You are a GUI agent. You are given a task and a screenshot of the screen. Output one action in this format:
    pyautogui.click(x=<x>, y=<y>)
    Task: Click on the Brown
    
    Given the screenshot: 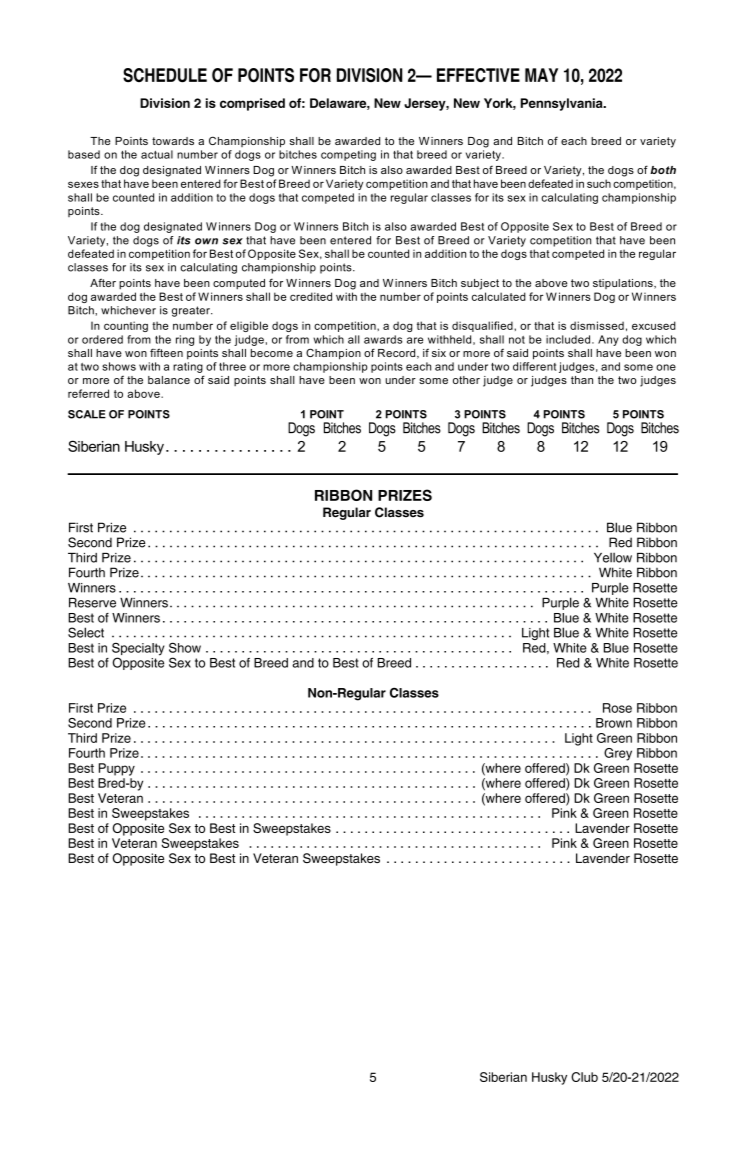 What is the action you would take?
    pyautogui.click(x=614, y=723)
